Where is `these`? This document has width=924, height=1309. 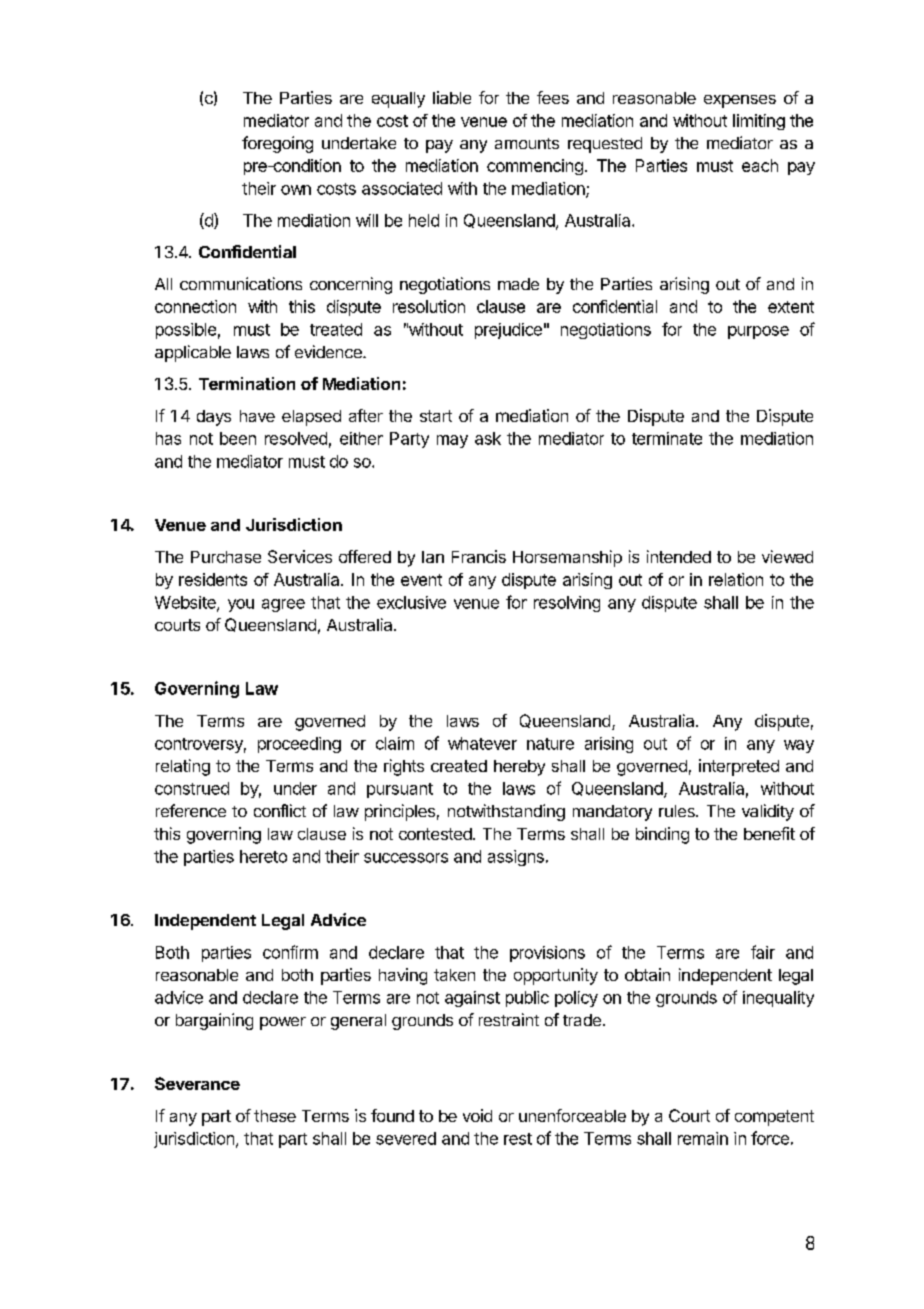 these is located at coordinates (275, 1116).
